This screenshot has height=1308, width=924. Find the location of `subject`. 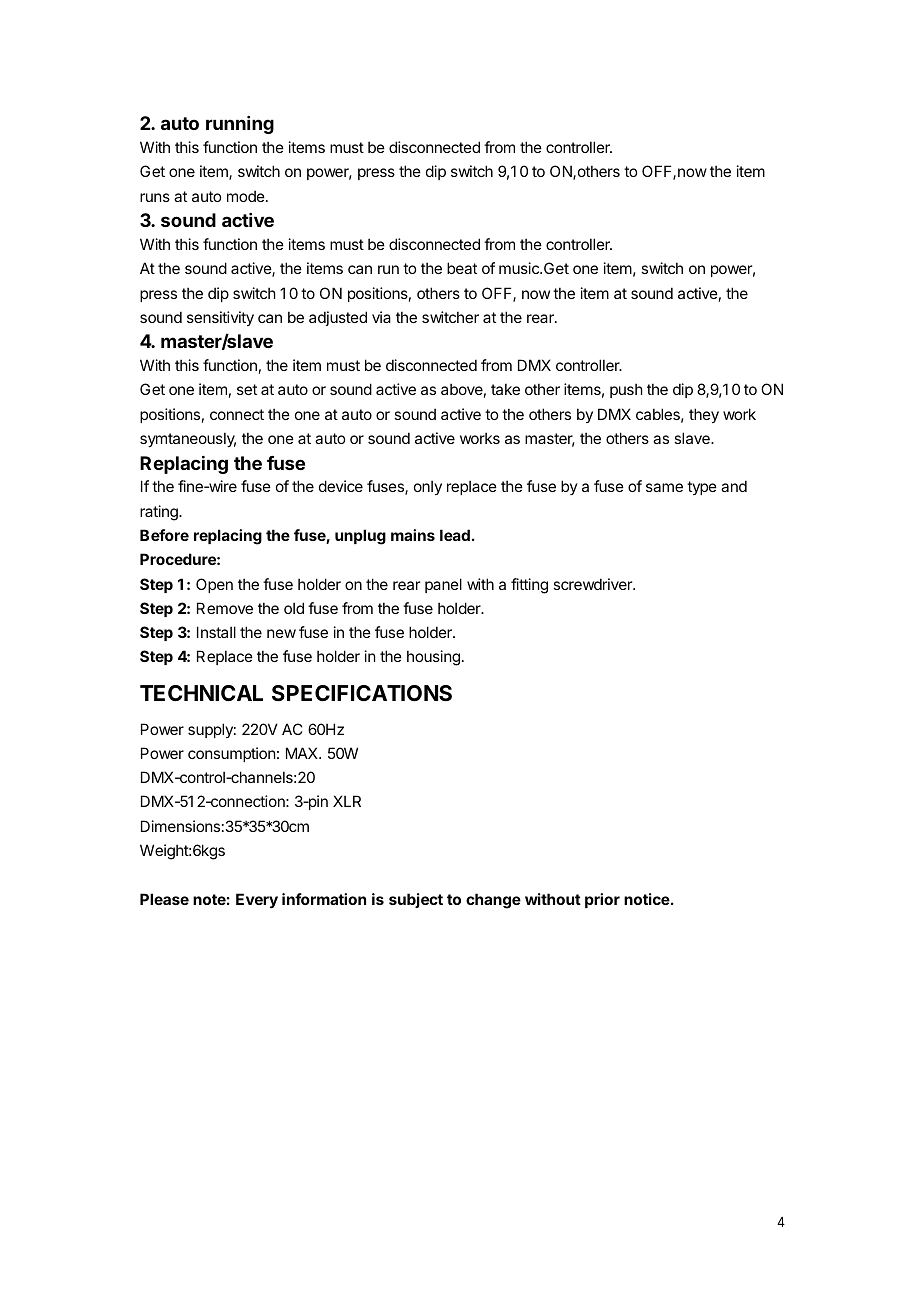

subject is located at coordinates (416, 900).
